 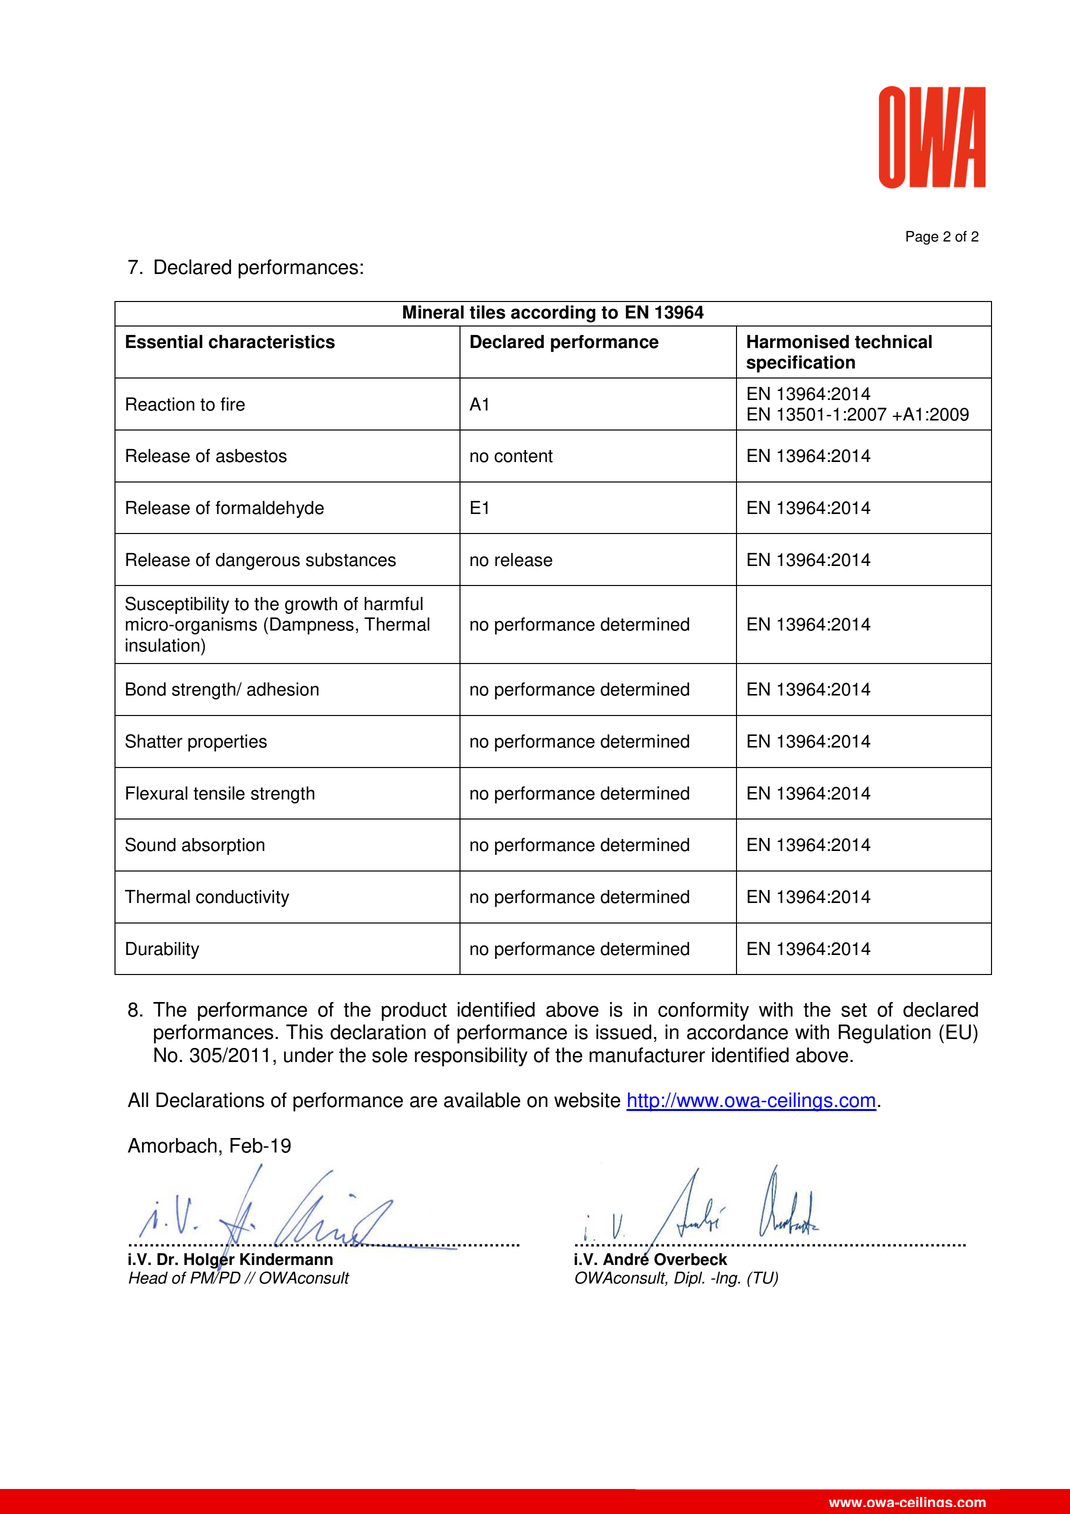 What do you see at coordinates (798, 342) in the screenshot?
I see `Harmonised` at bounding box center [798, 342].
